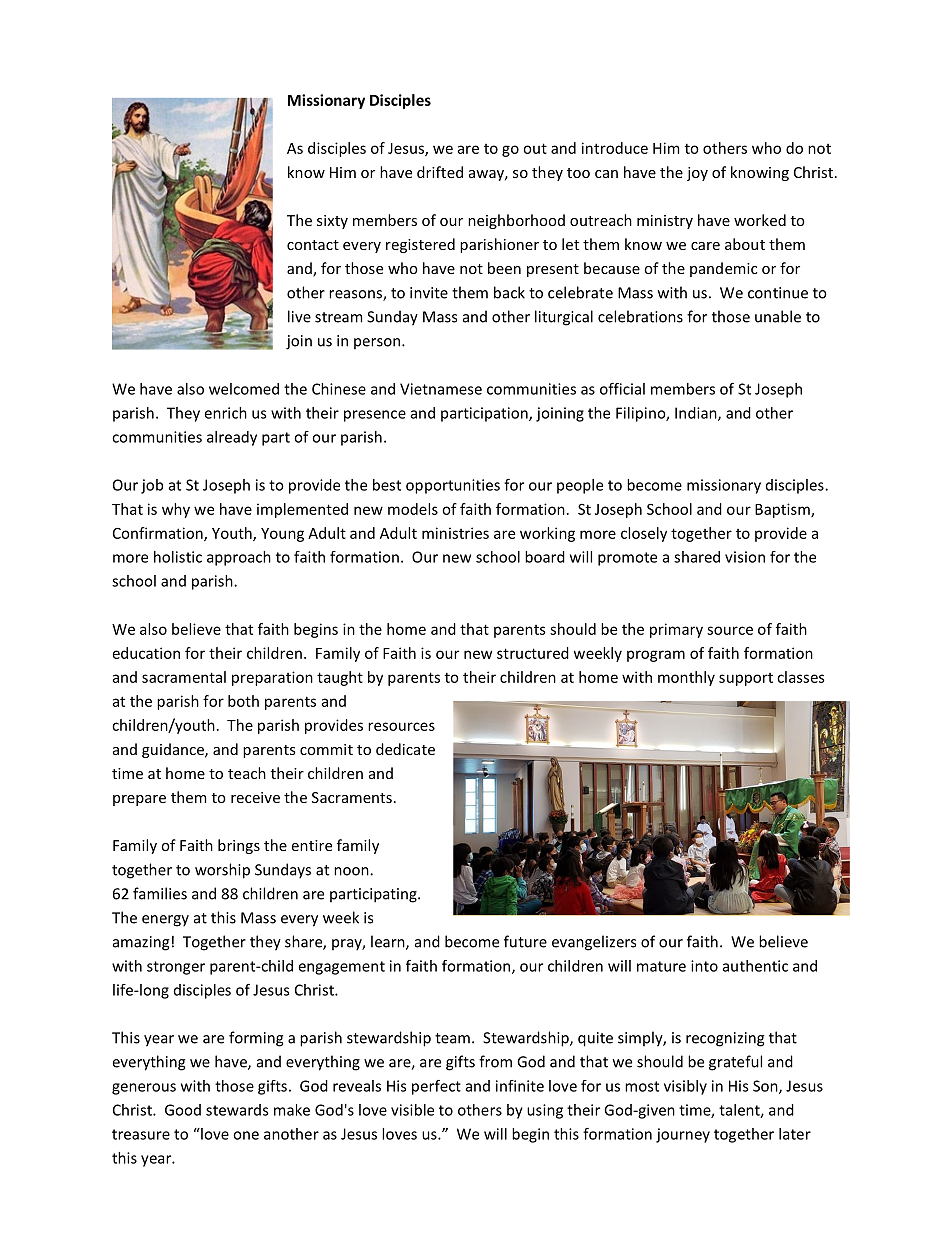 The height and width of the screenshot is (1233, 952). What do you see at coordinates (676, 630) in the screenshot?
I see `primary` at bounding box center [676, 630].
